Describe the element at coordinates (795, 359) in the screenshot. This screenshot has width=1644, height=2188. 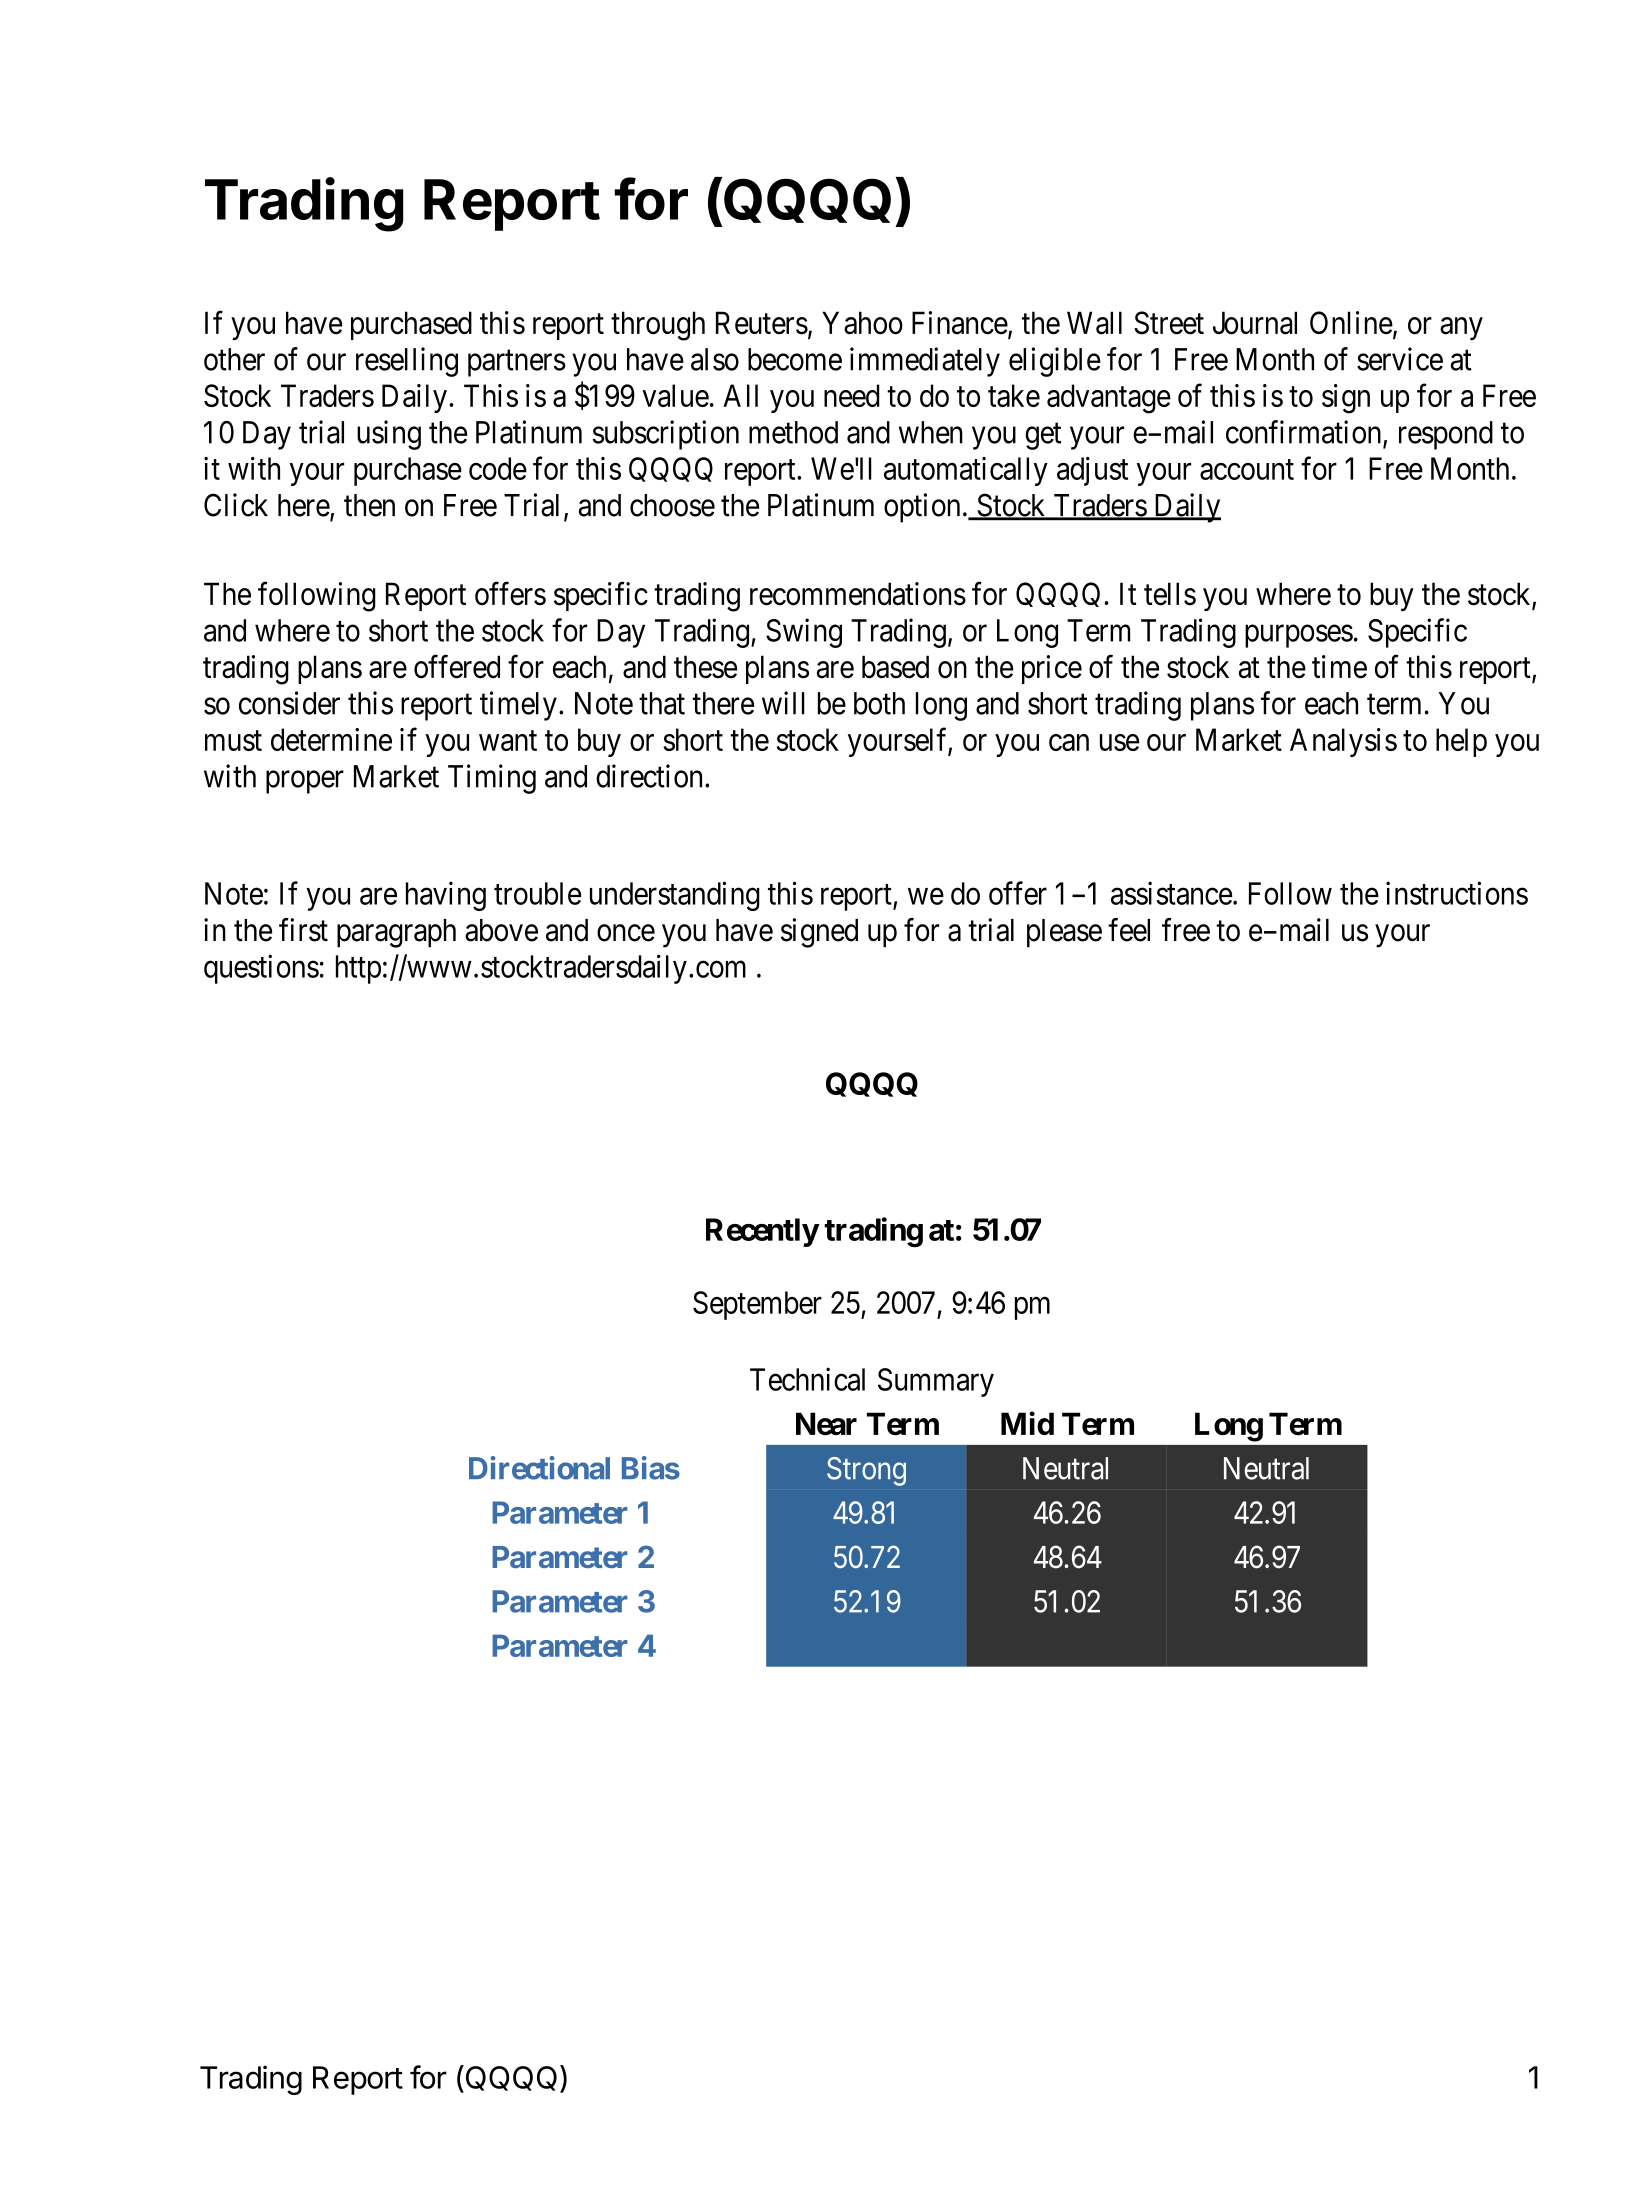
I see `become` at that location.
